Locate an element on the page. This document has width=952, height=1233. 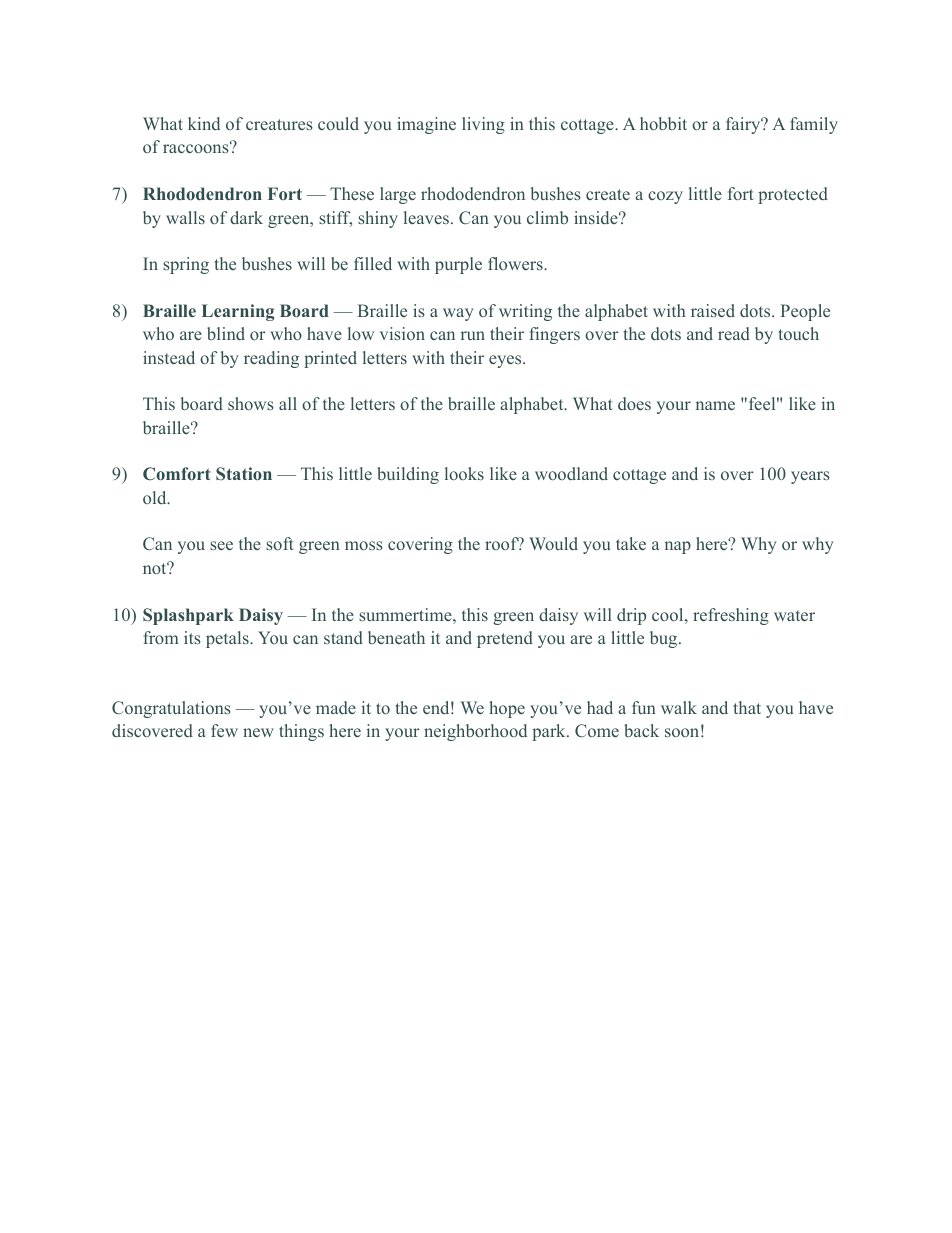
see is located at coordinates (221, 545).
